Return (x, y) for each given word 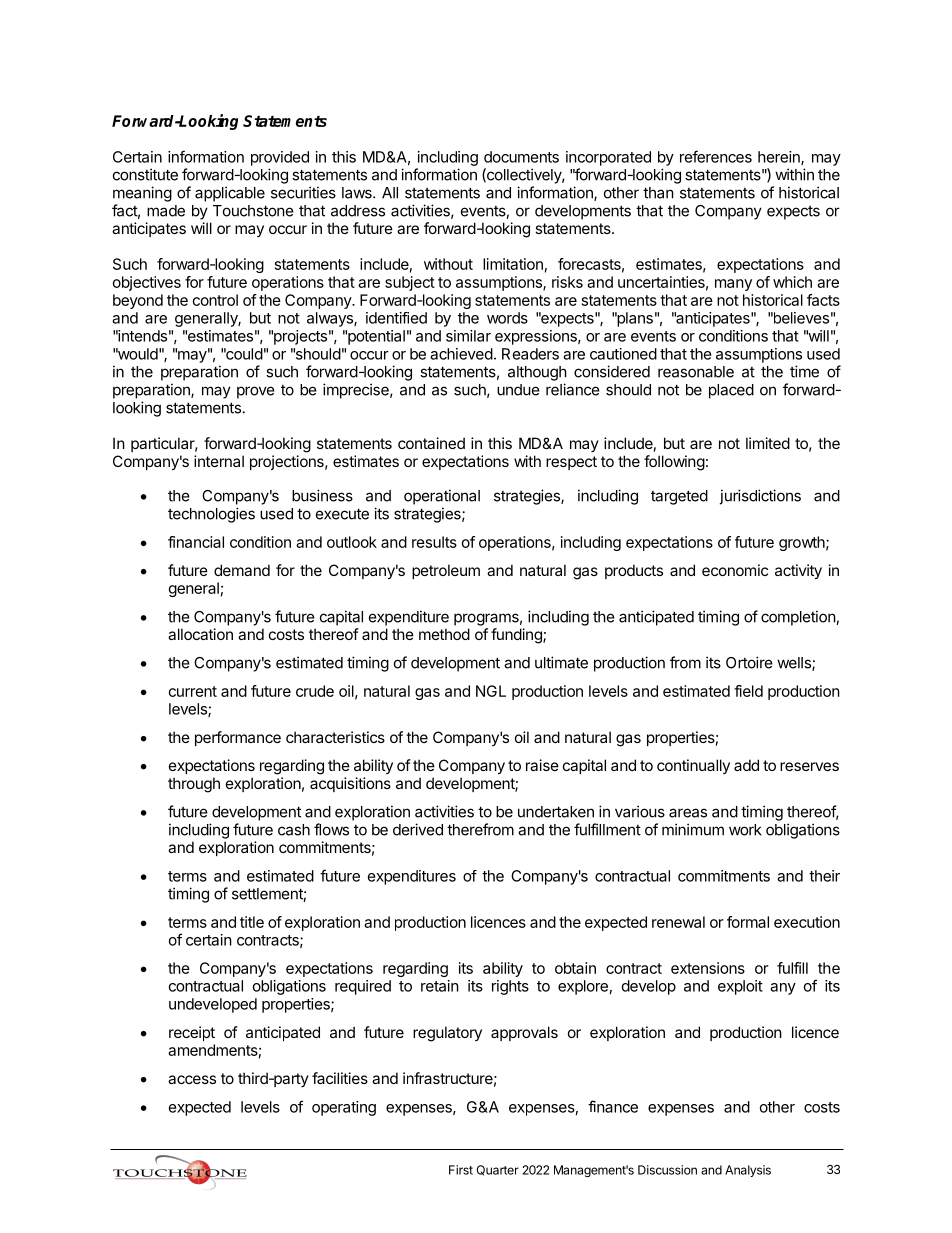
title (252, 922)
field (748, 691)
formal (748, 922)
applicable (230, 194)
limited (768, 443)
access (192, 1079)
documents (521, 157)
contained (431, 443)
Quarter (498, 1170)
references (716, 156)
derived (418, 829)
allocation (200, 634)
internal (219, 461)
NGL (491, 691)
